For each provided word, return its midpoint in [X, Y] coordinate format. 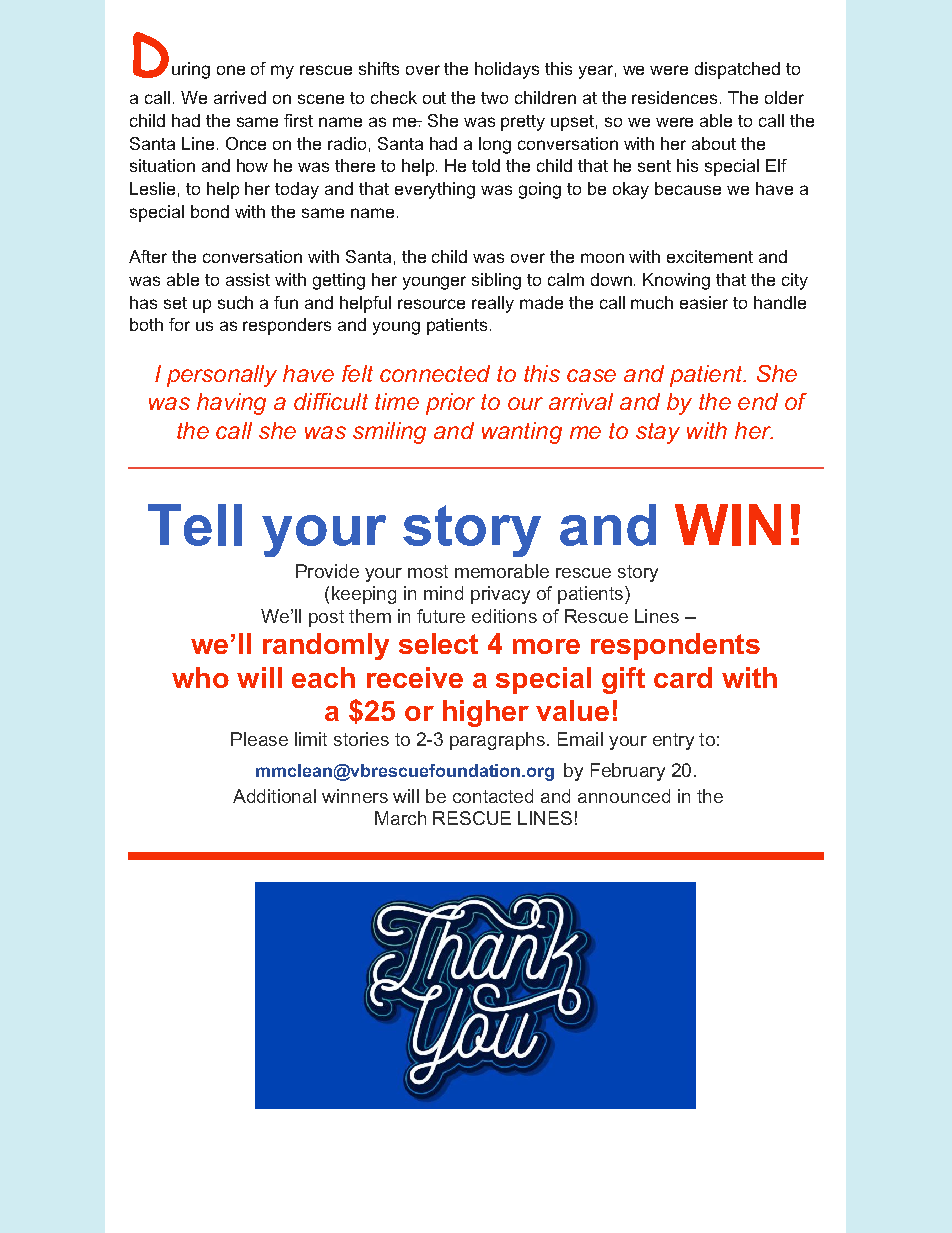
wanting [522, 433]
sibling [496, 281]
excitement [710, 256]
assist [248, 279]
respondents [675, 646]
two [494, 98]
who [200, 677]
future [441, 616]
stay [658, 433]
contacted [493, 796]
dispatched [737, 70]
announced [624, 796]
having [231, 404]
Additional [274, 796]
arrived [240, 97]
